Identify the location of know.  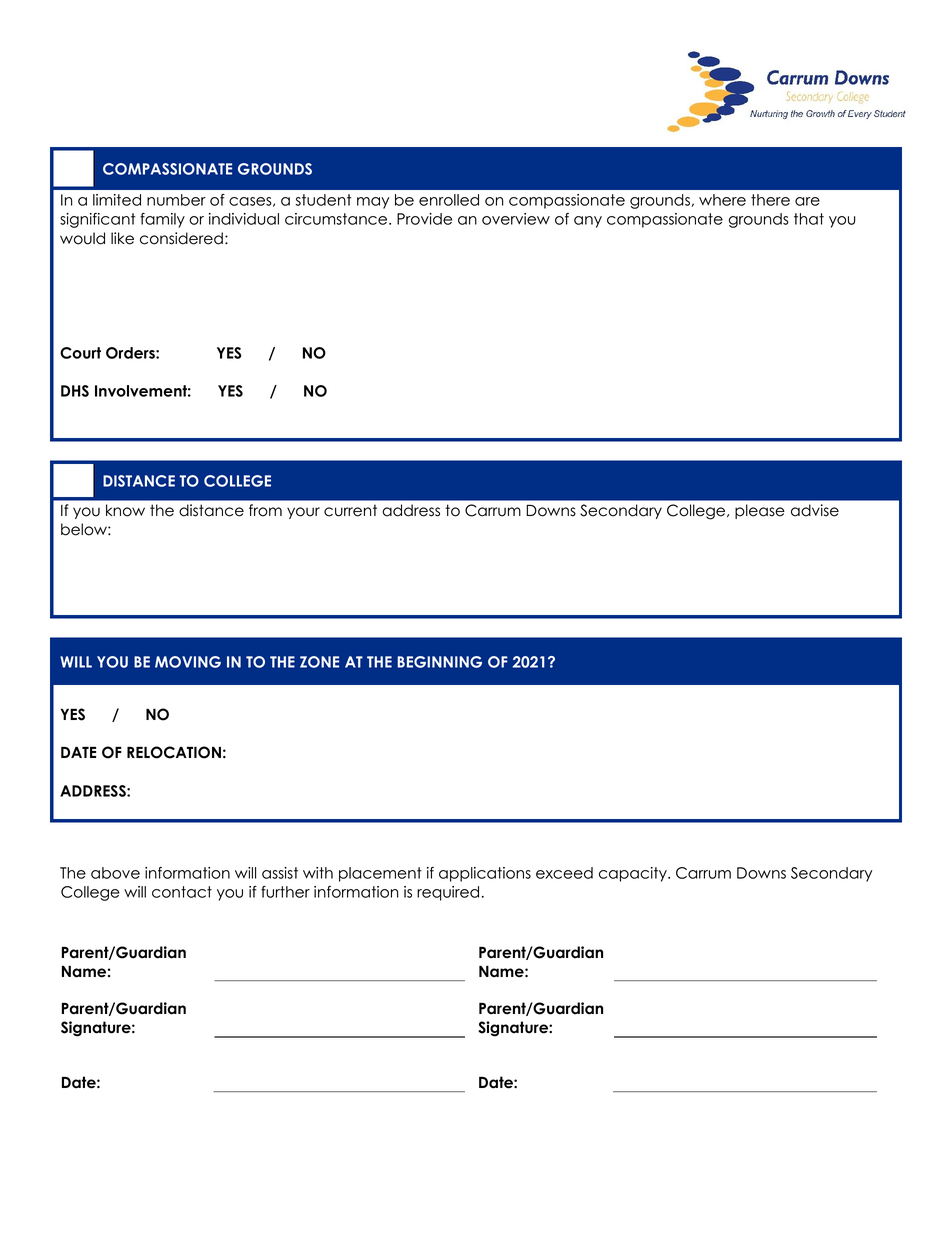
(125, 510).
